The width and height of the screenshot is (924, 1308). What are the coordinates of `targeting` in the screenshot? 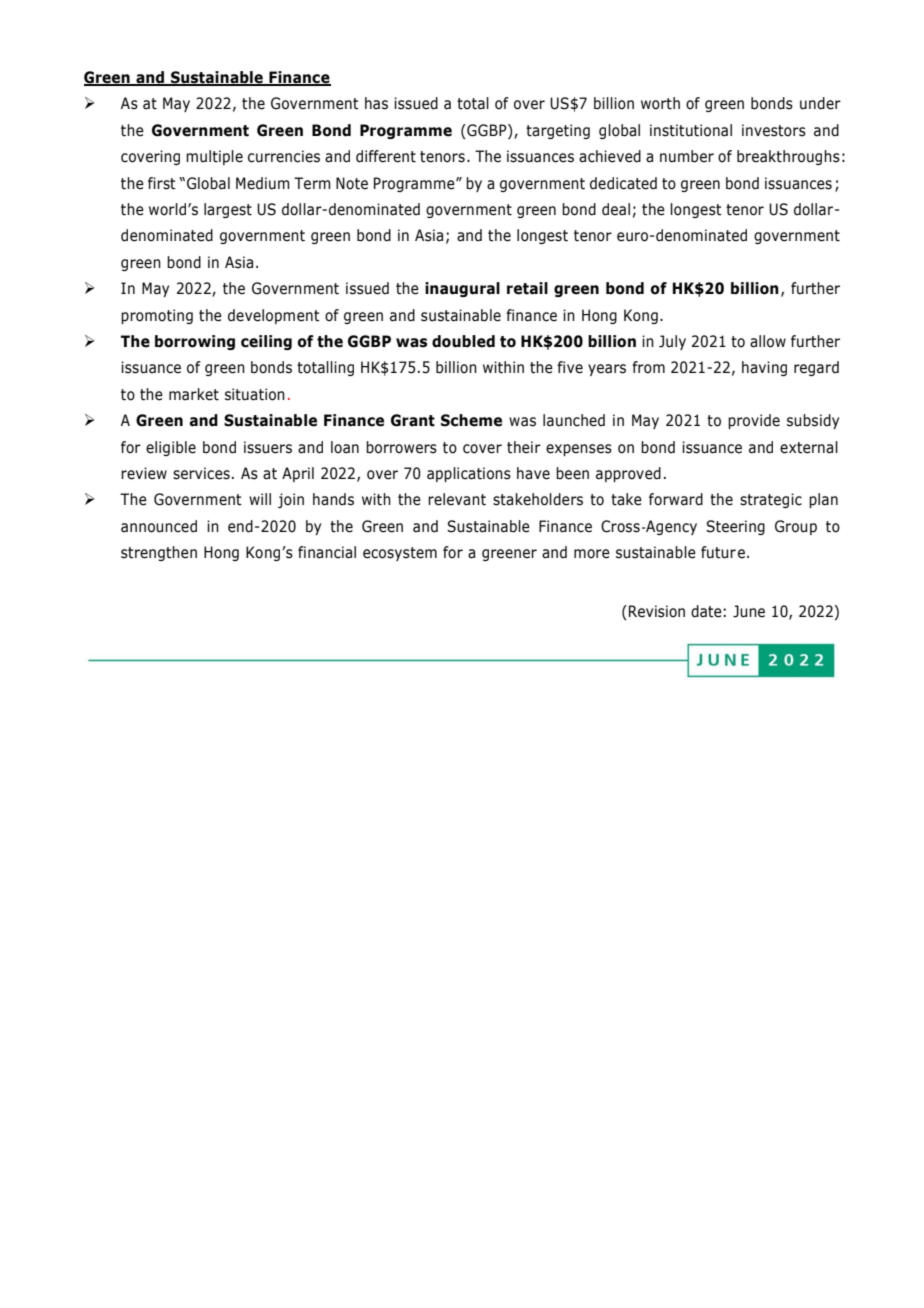 It's located at (558, 131).
